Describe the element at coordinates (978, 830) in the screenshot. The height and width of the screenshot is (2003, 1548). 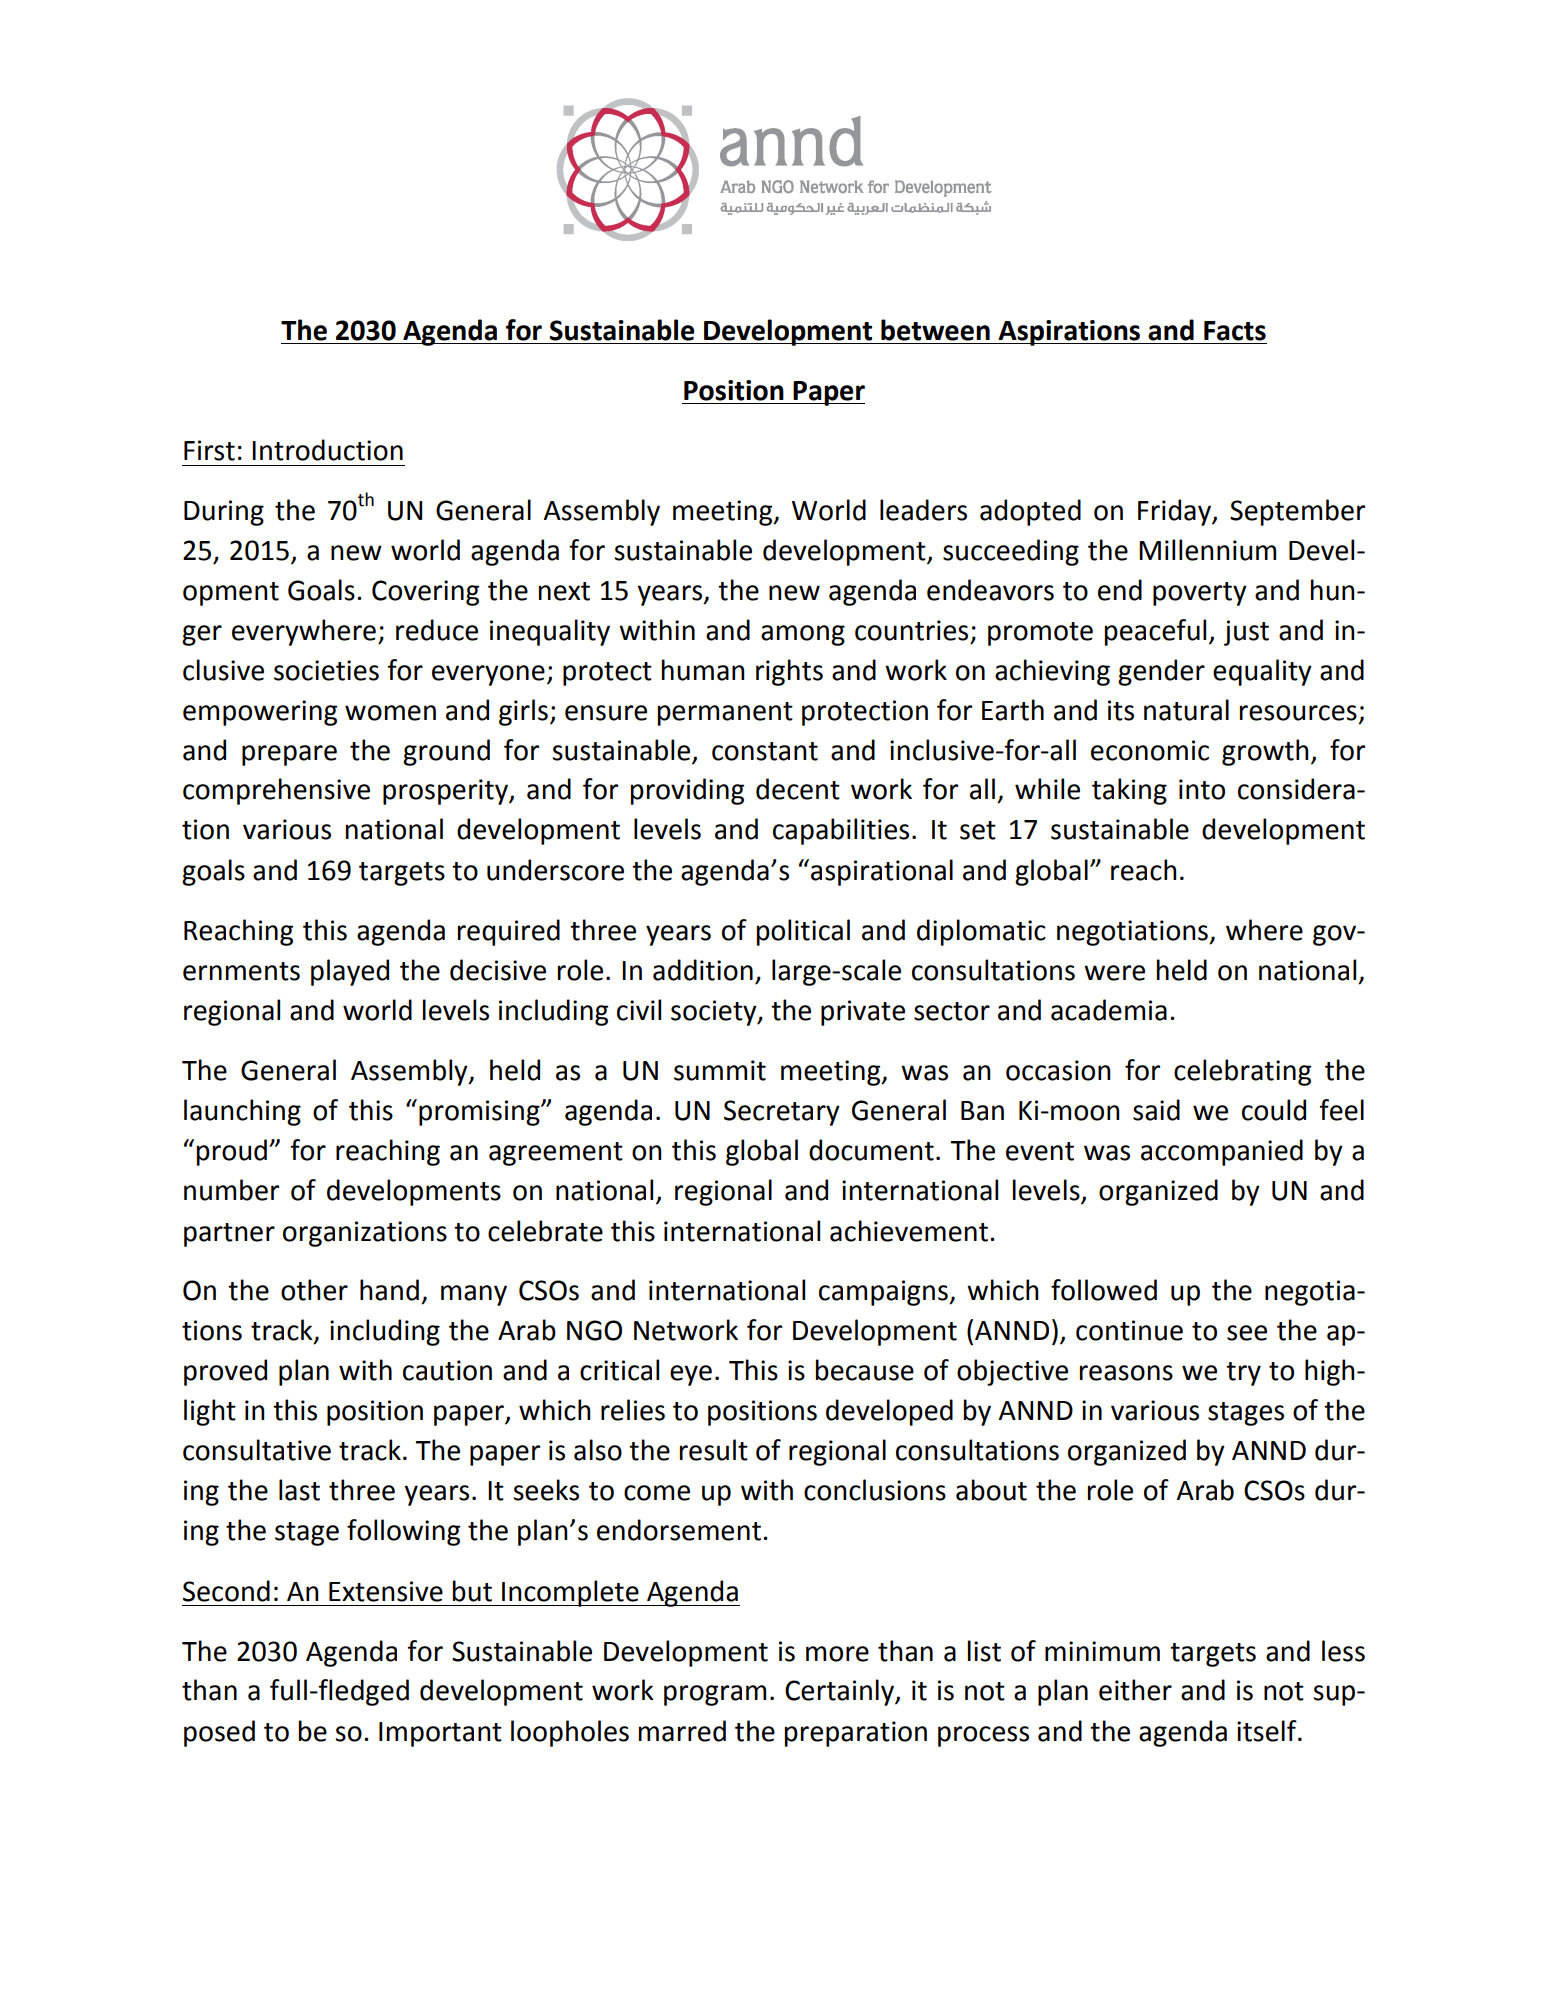
I see `set` at that location.
